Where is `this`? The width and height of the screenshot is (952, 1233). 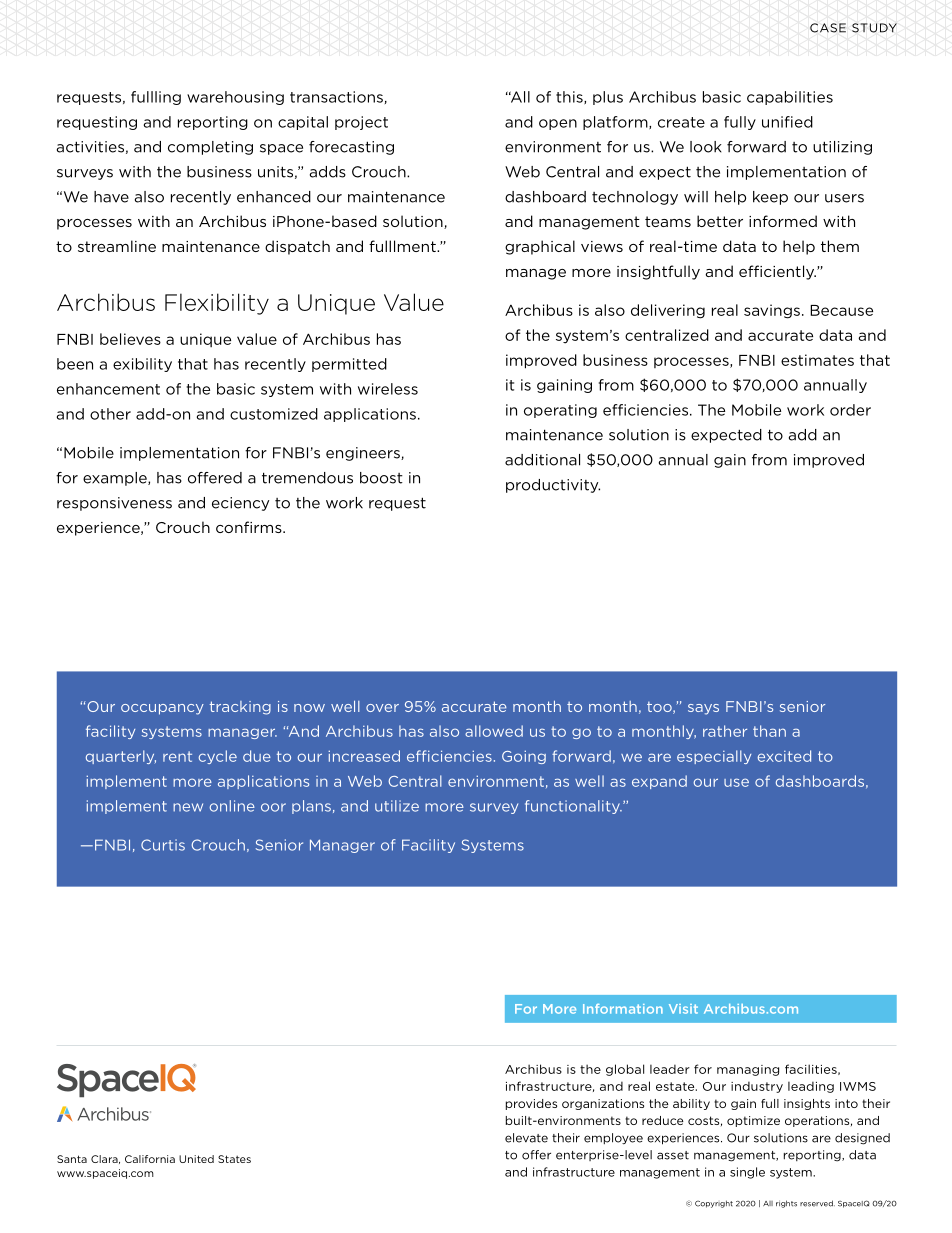 this is located at coordinates (570, 97).
